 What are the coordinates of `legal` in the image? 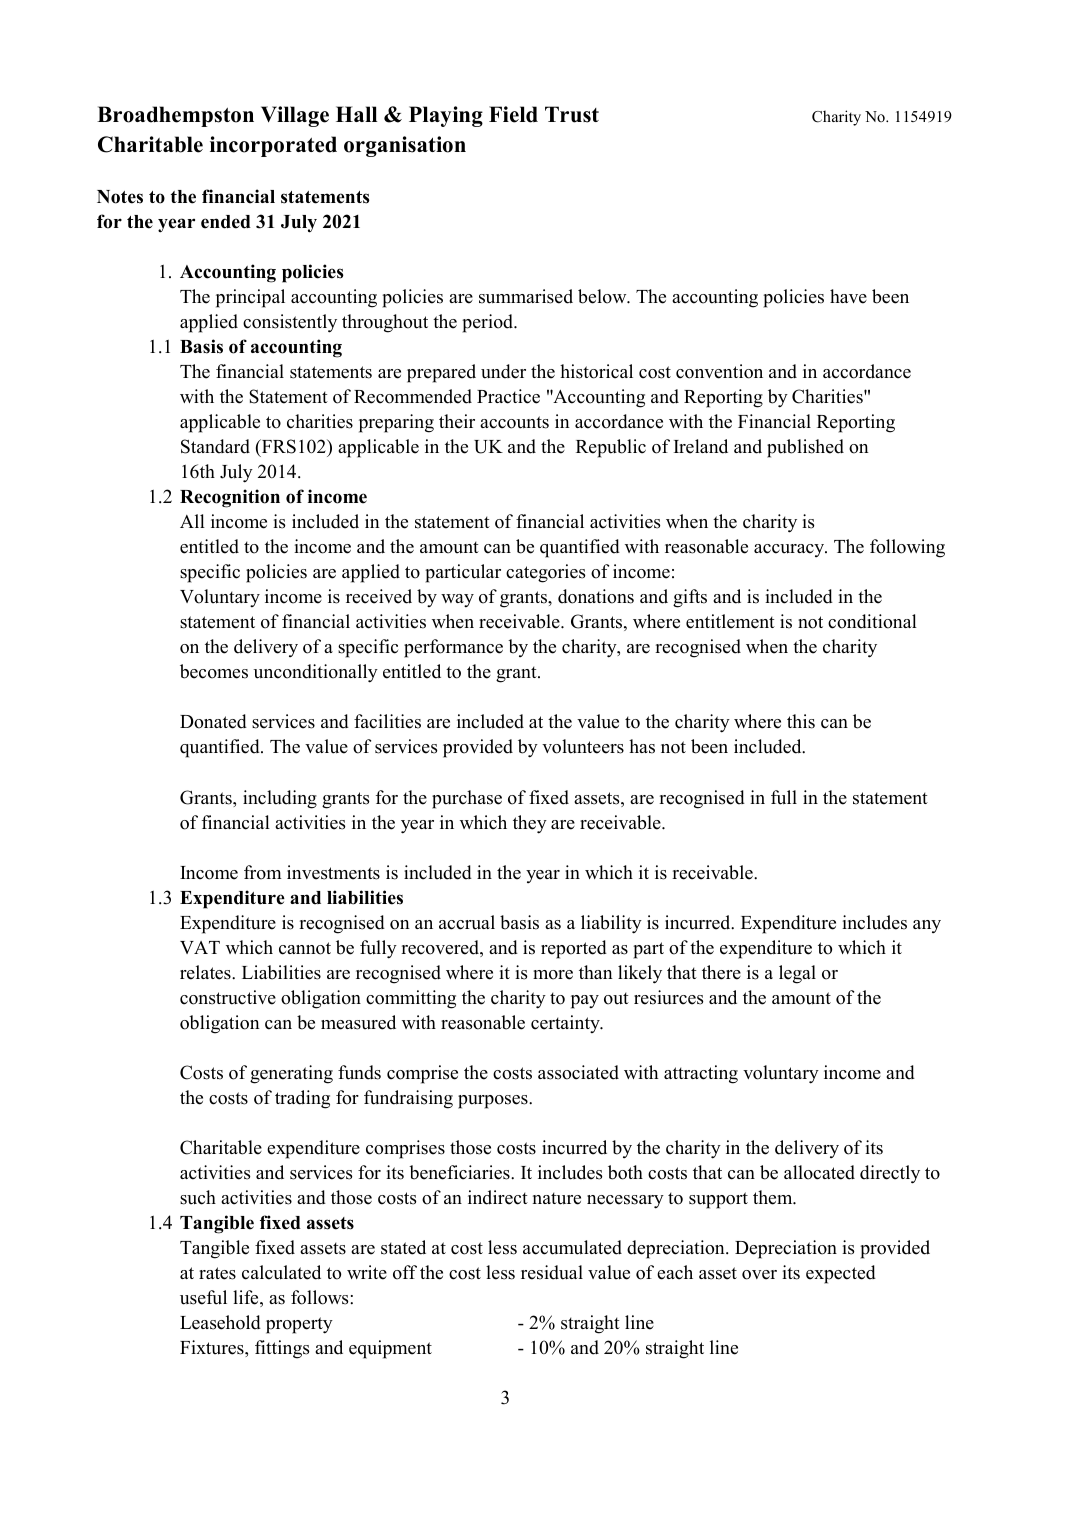 It's located at (797, 974).
